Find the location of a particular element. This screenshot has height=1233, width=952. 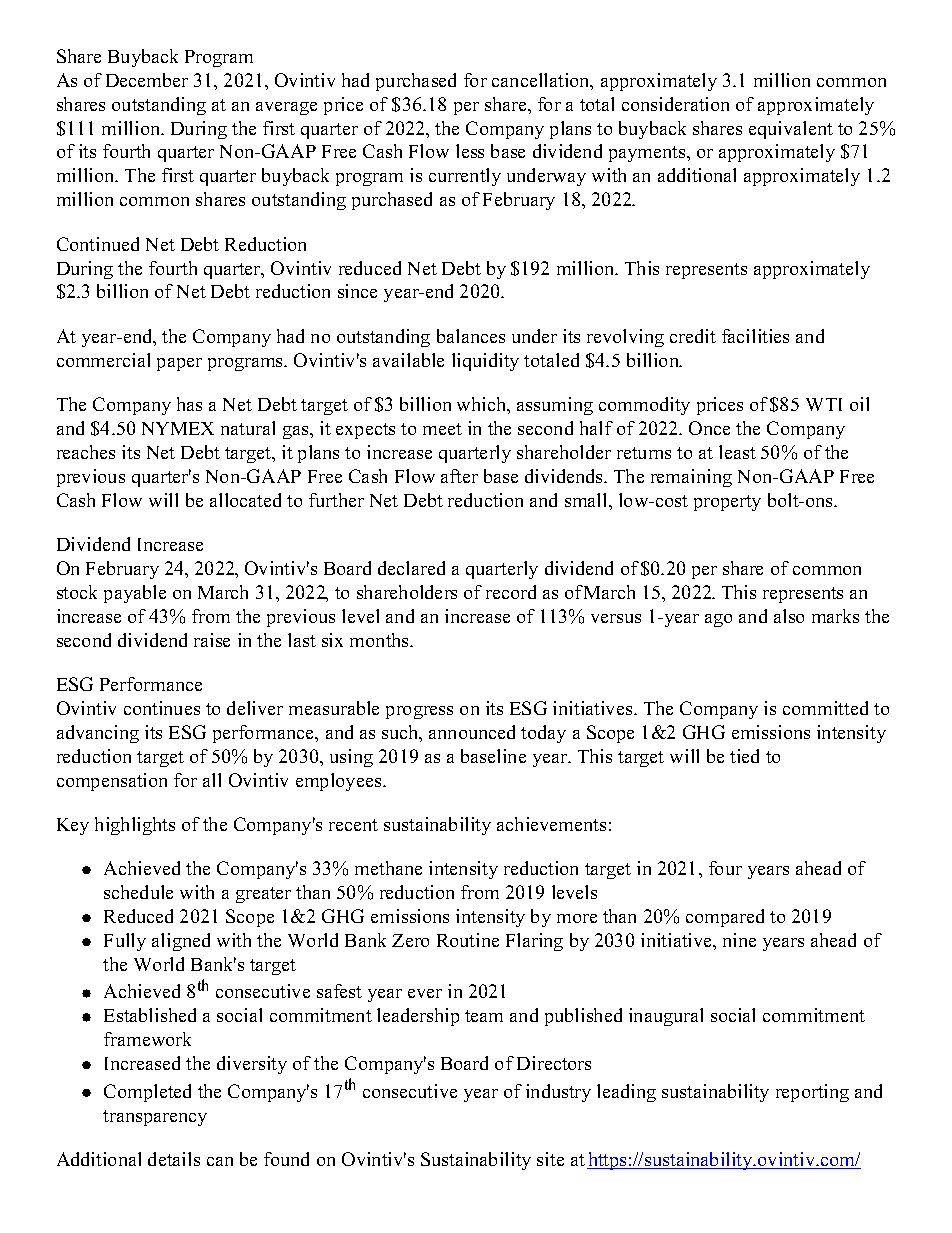

December is located at coordinates (147, 80).
